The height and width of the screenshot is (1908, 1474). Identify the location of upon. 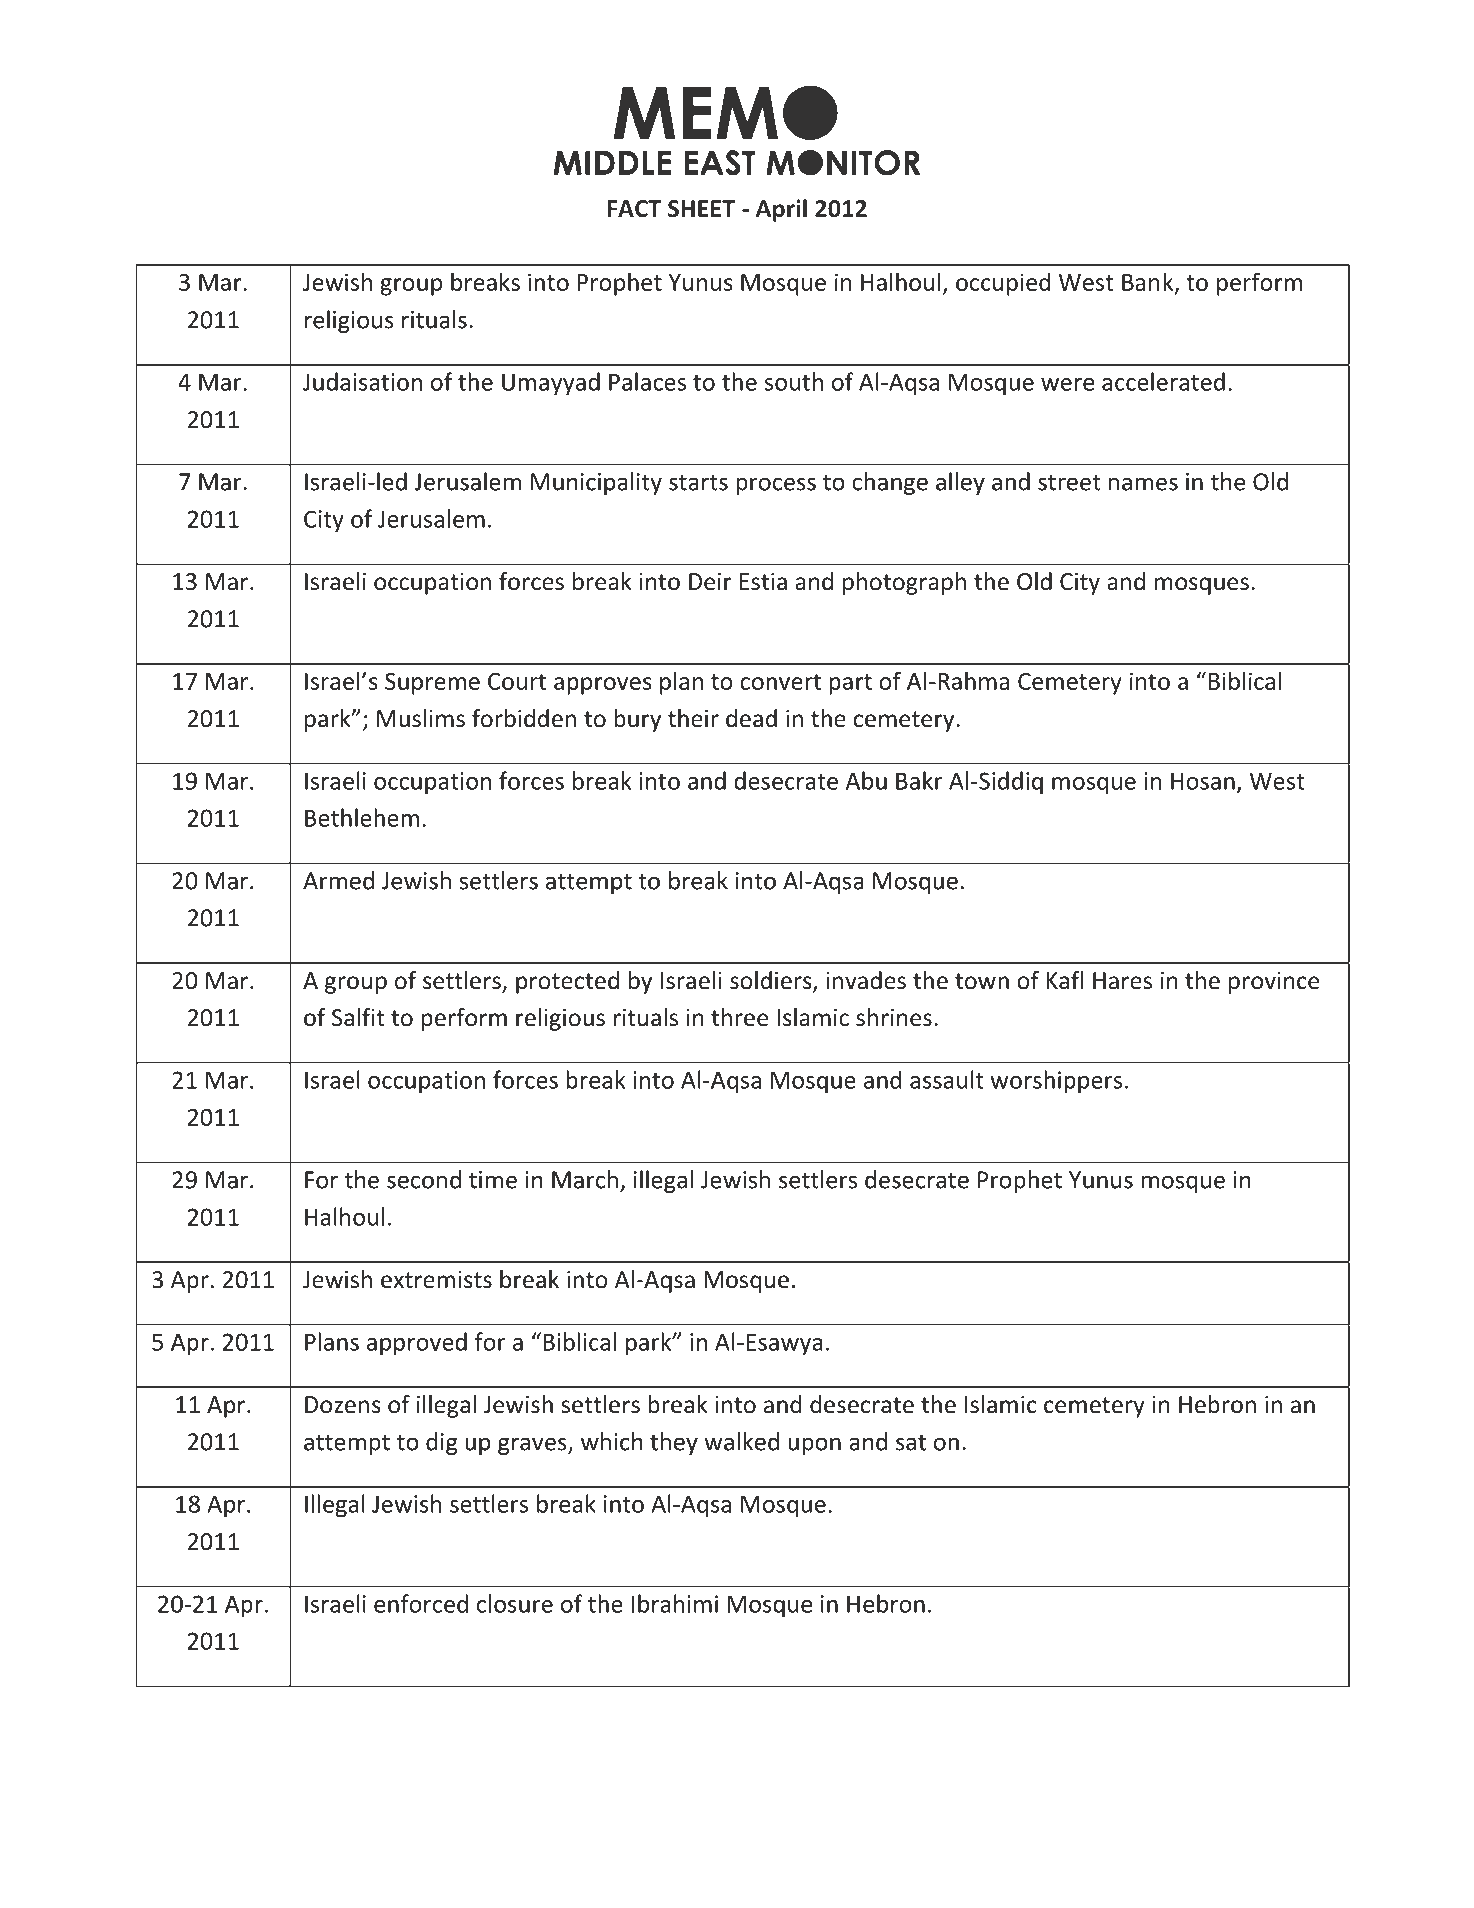
(814, 1446).
